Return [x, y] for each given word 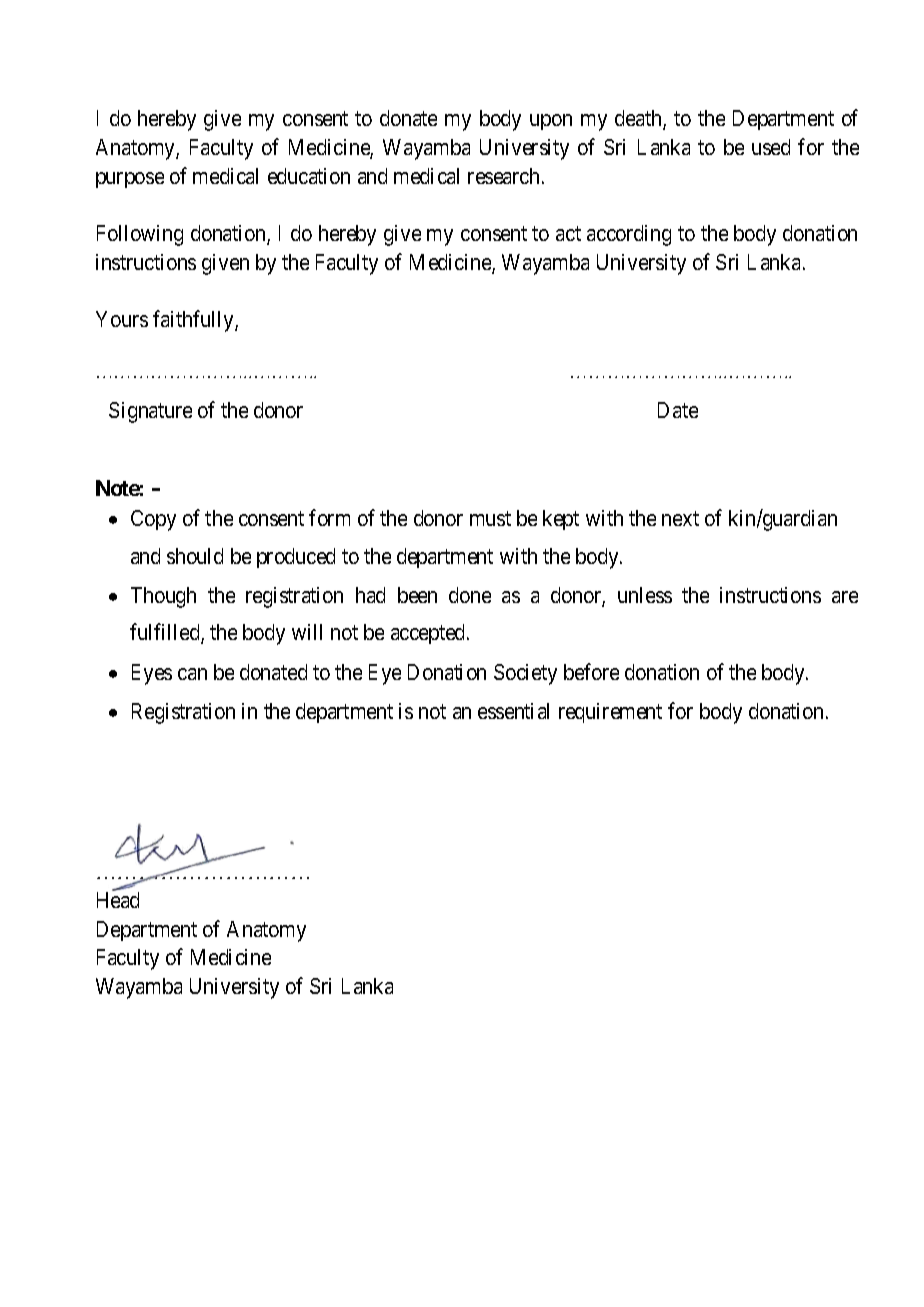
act [568, 234]
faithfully [194, 321]
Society [525, 674]
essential [513, 711]
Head [118, 900]
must [490, 519]
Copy [153, 520]
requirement [610, 713]
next [680, 519]
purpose [130, 180]
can [192, 674]
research [503, 176]
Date [678, 410]
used [771, 147]
